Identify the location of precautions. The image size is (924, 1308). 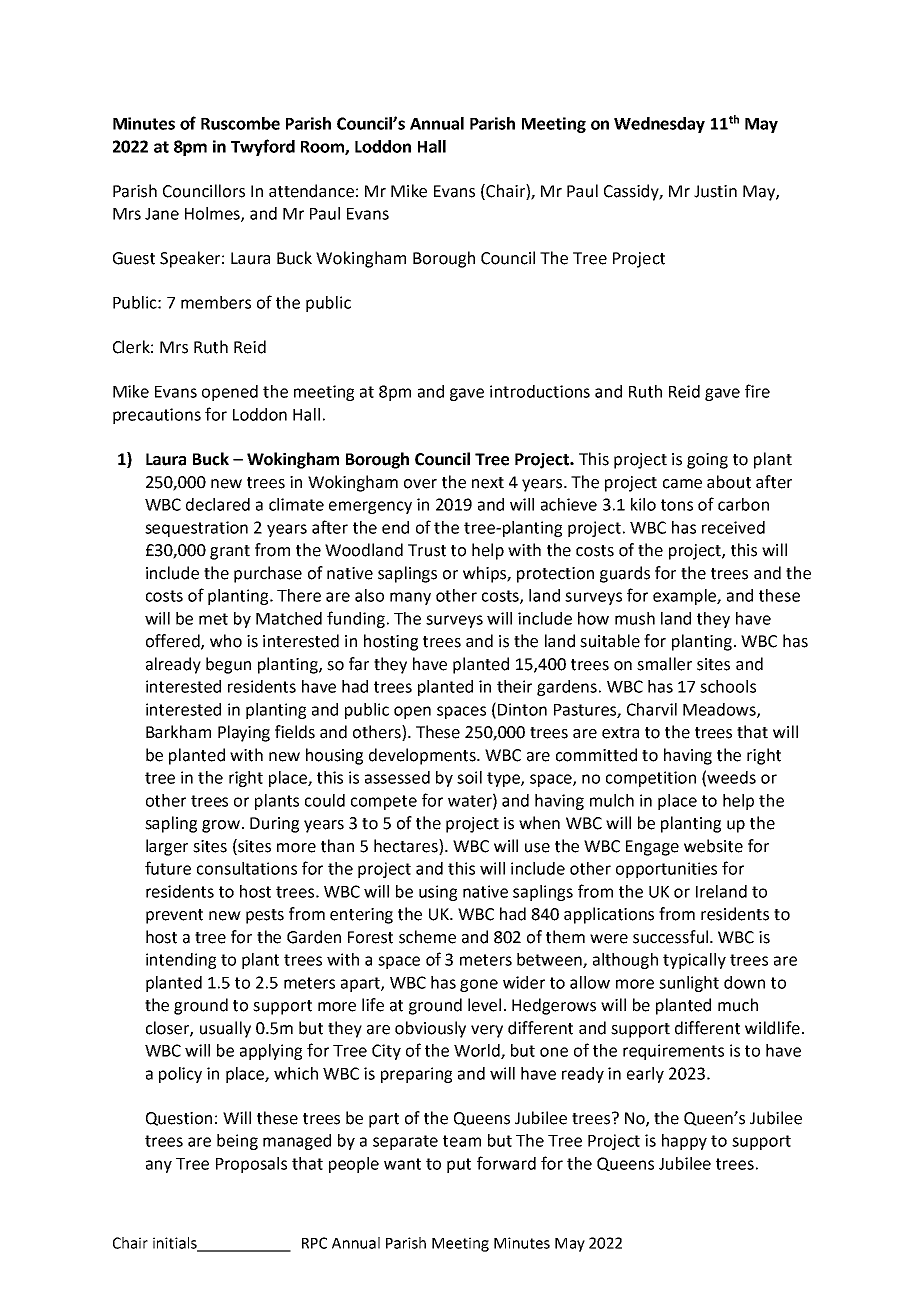
(157, 416).
